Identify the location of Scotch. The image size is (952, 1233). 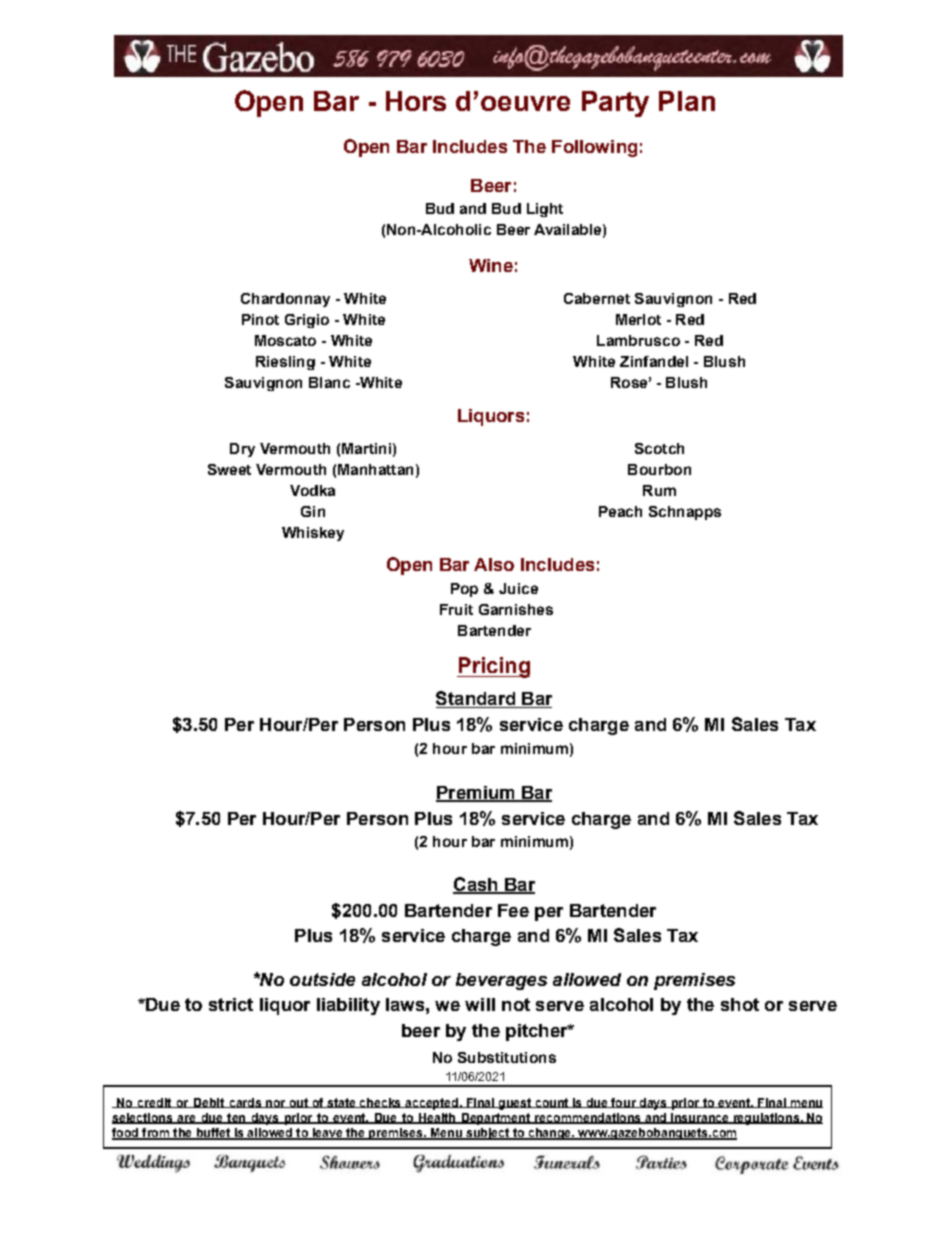
(659, 448).
